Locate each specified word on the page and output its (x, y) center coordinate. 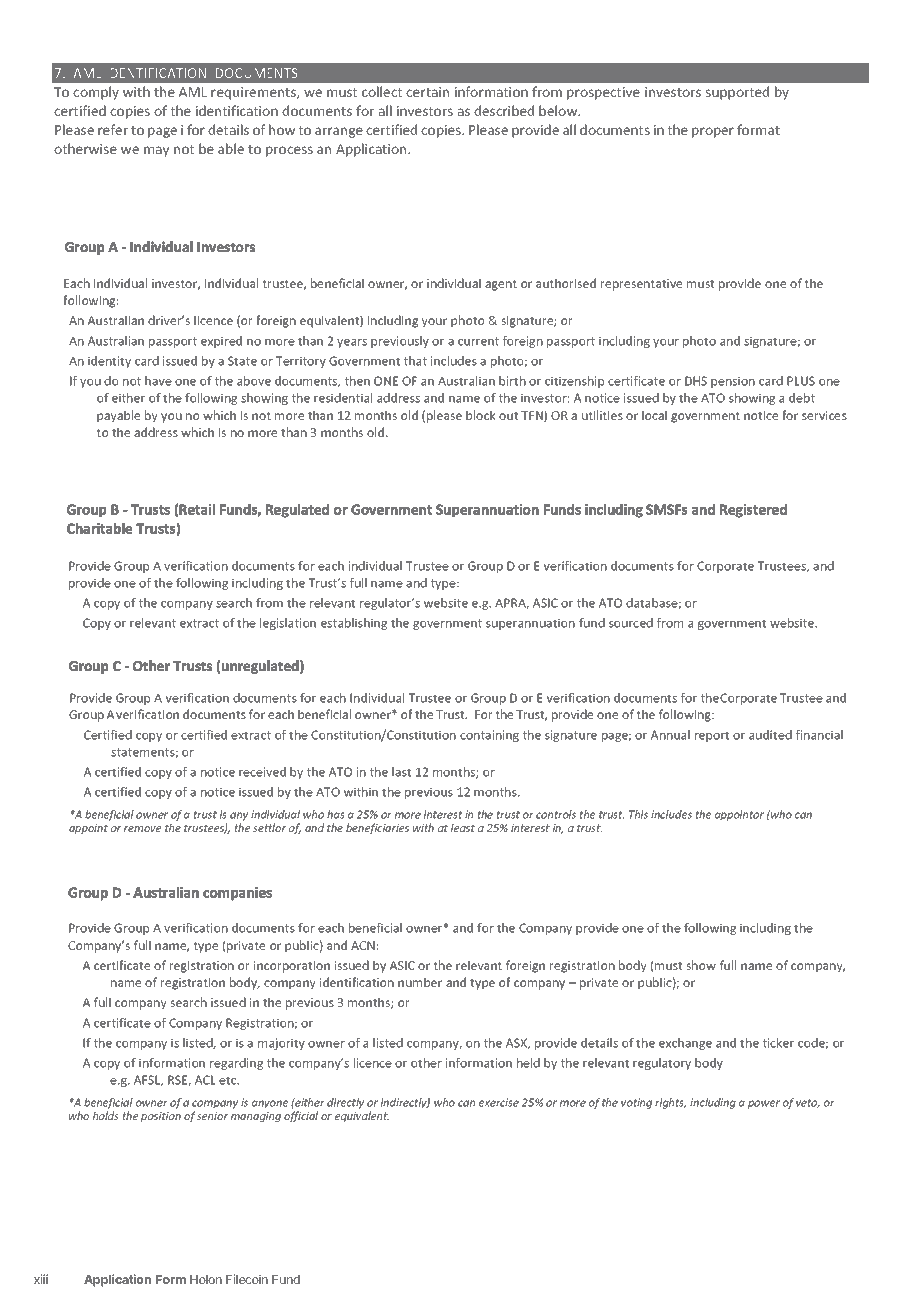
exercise (499, 1102)
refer (113, 129)
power (764, 1104)
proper (713, 132)
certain (427, 92)
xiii (41, 1279)
